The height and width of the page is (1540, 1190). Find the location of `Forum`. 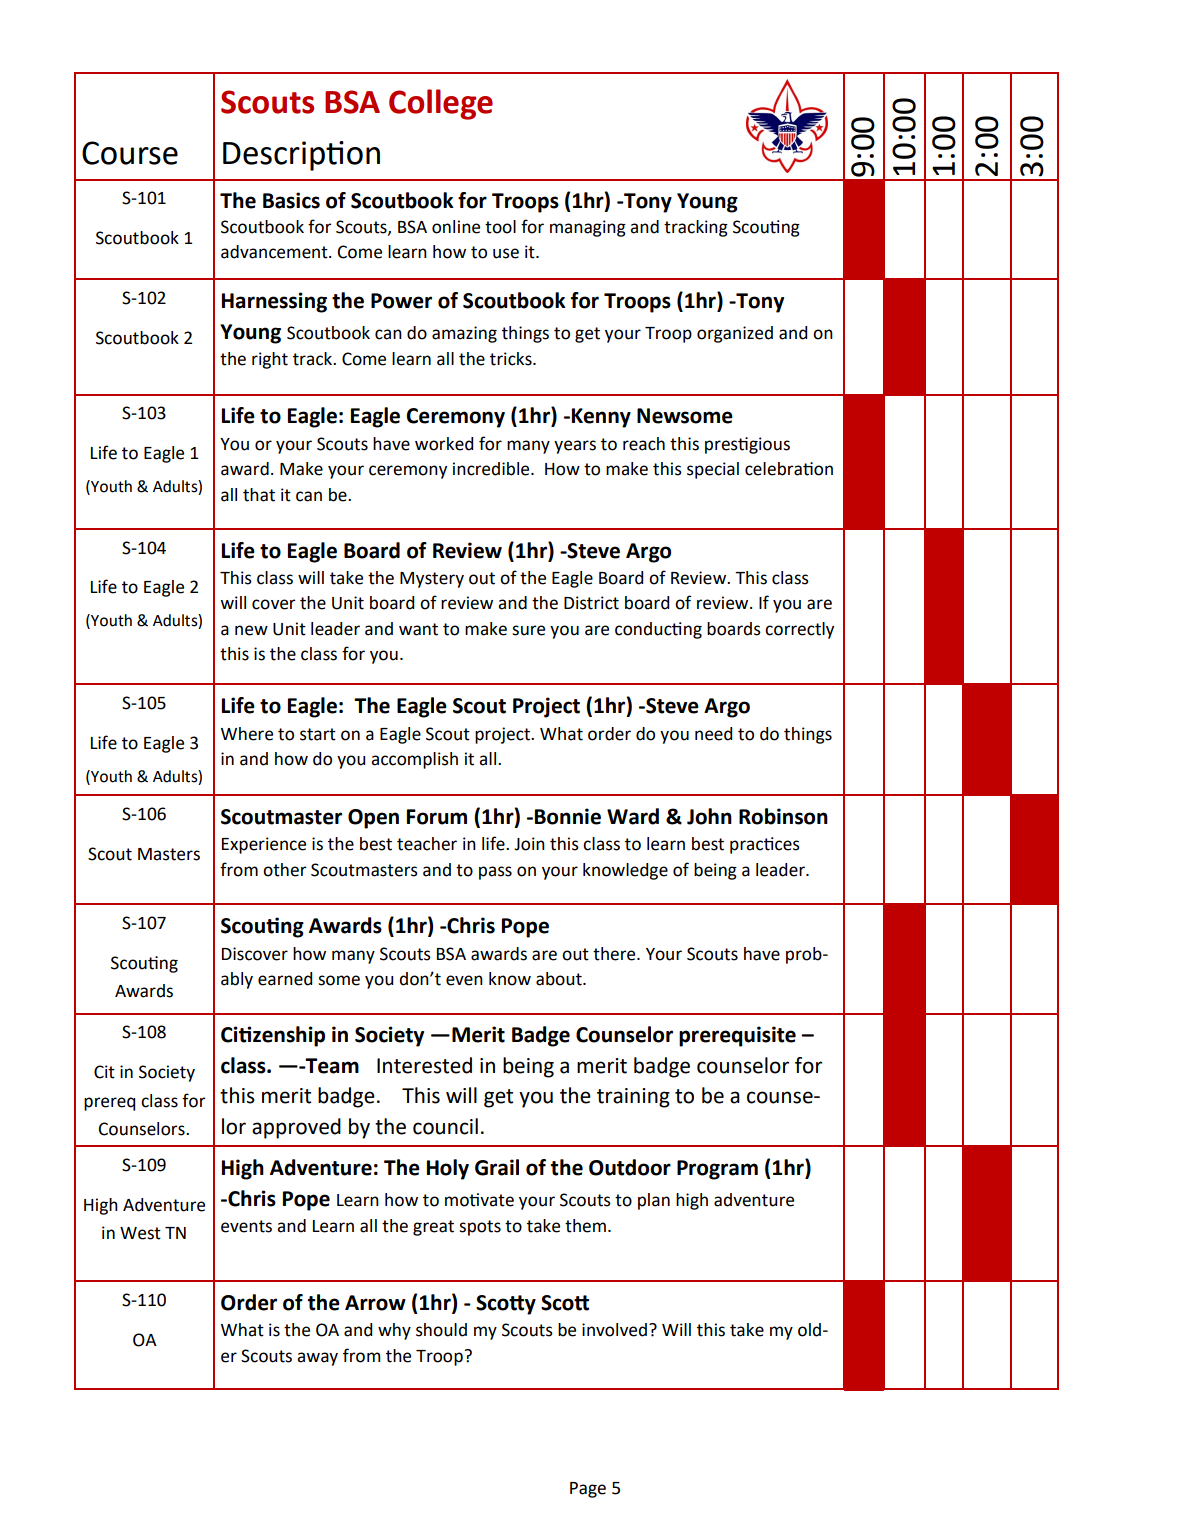

Forum is located at coordinates (437, 817).
